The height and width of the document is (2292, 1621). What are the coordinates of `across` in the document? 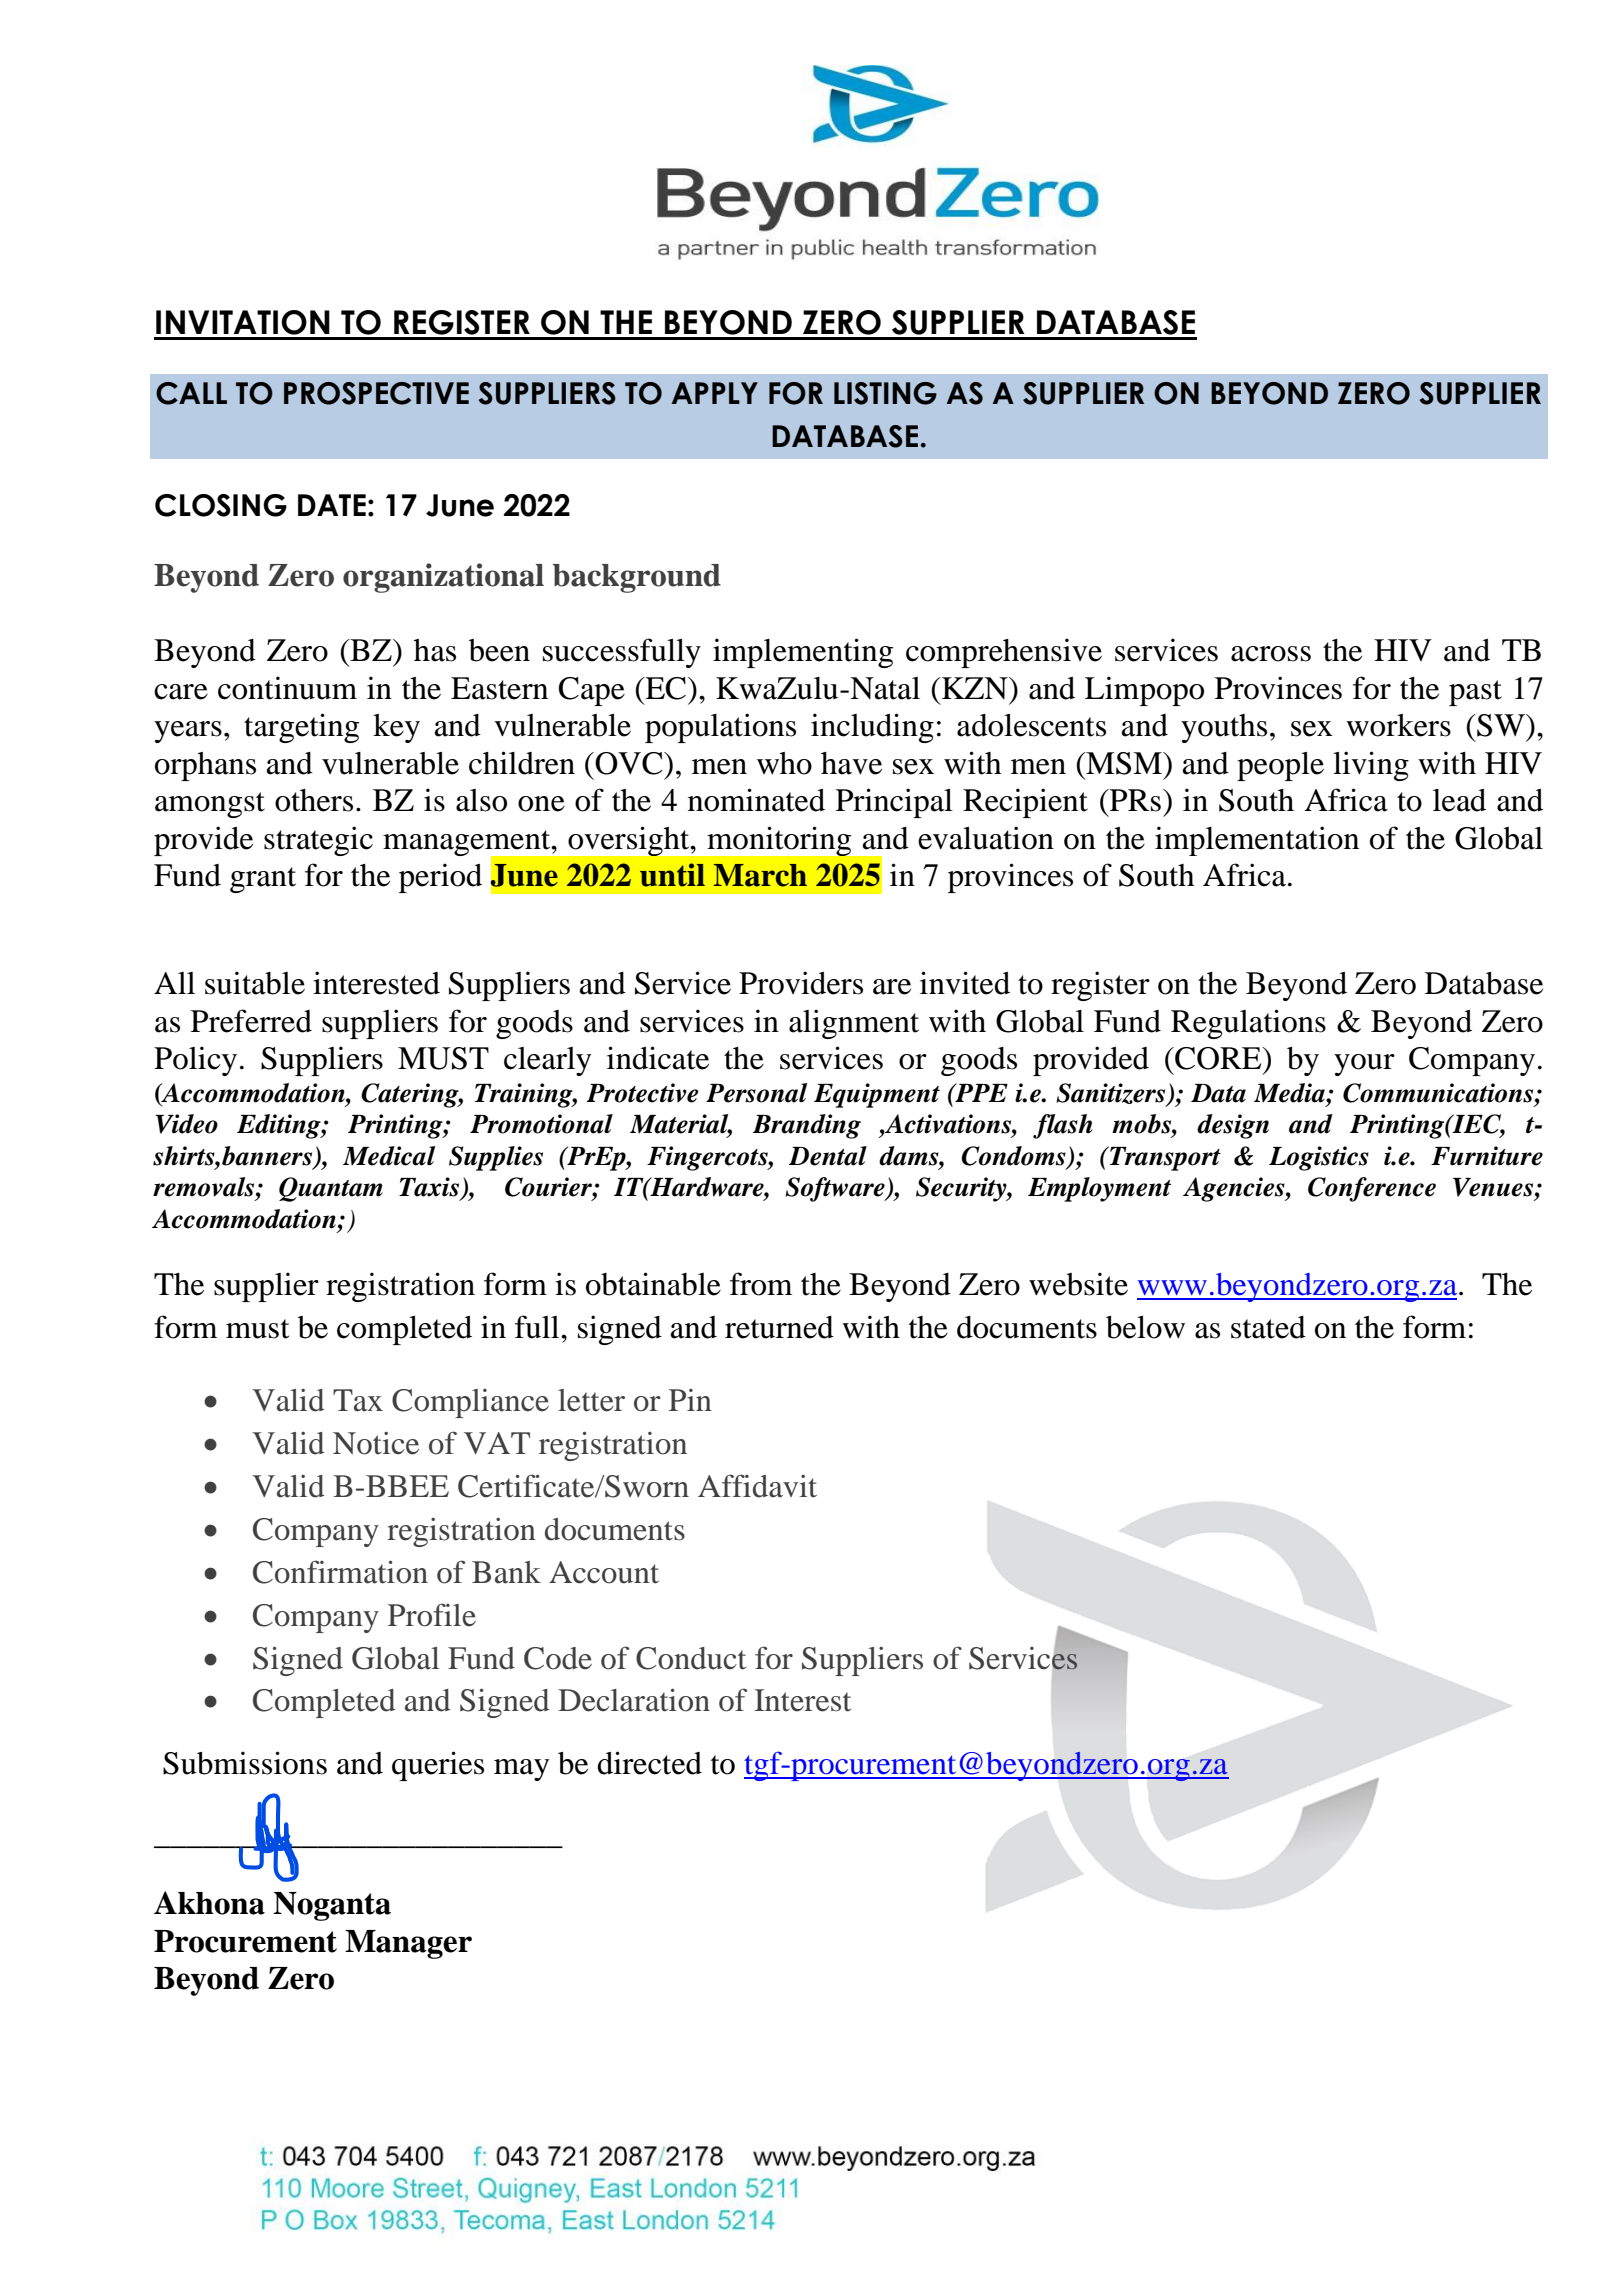 It's located at (1271, 654).
